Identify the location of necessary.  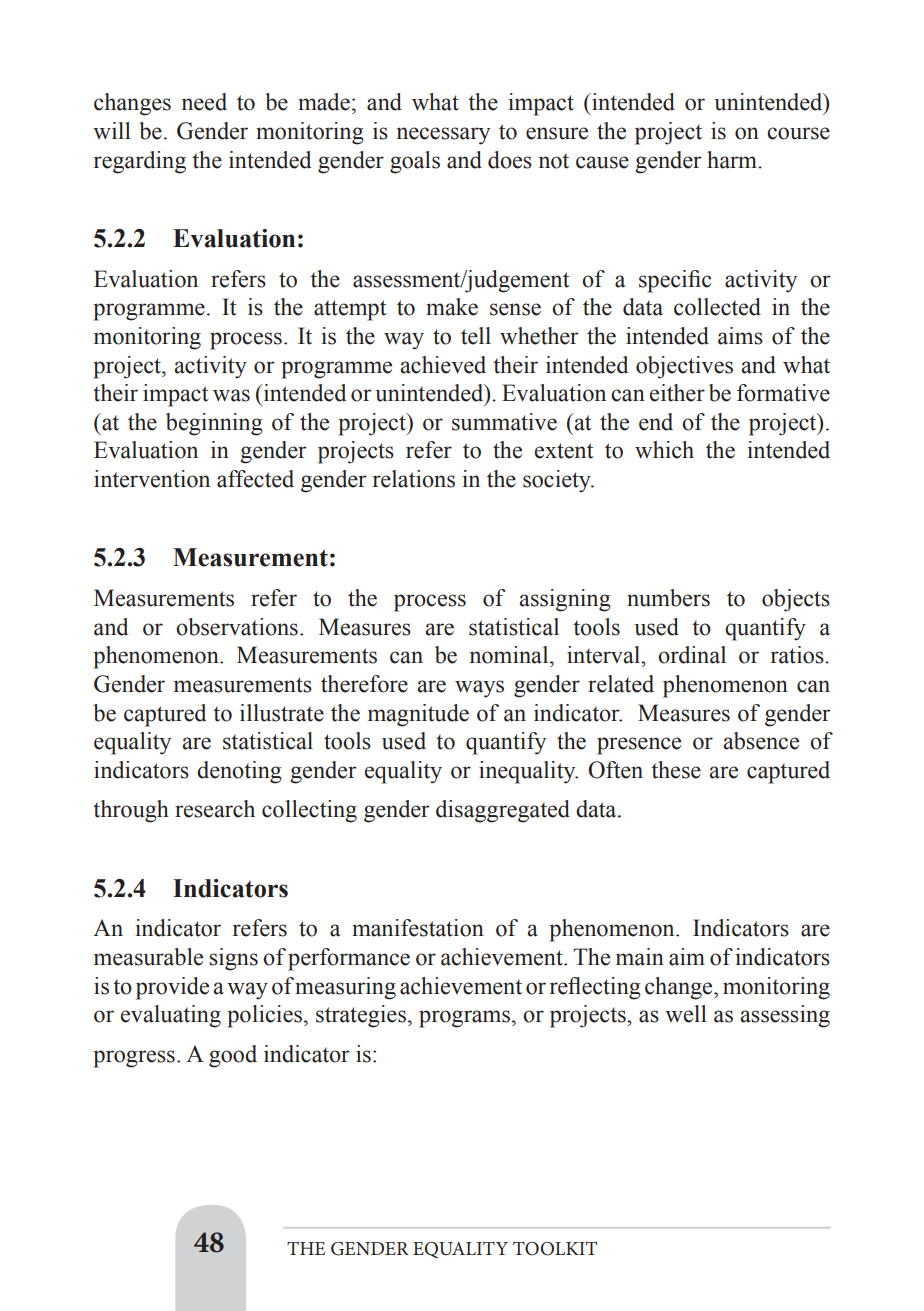
(443, 136).
